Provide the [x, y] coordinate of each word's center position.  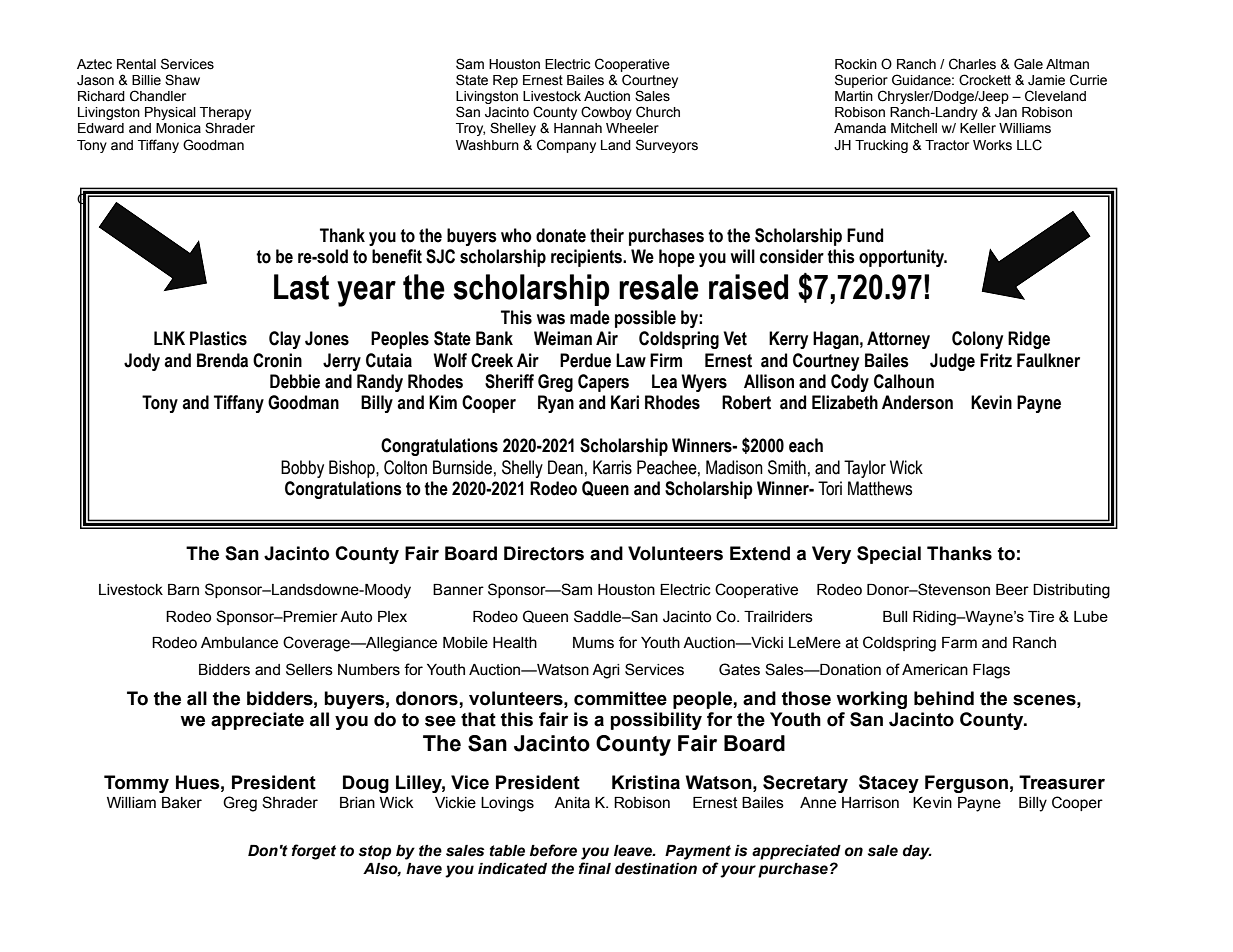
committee [620, 698]
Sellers [309, 669]
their [607, 235]
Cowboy [606, 113]
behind [944, 698]
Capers [603, 383]
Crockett [985, 80]
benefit [397, 256]
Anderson [917, 402]
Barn [183, 590]
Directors [544, 553]
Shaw [182, 80]
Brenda [222, 360]
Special [889, 555]
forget [313, 852]
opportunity [902, 258]
